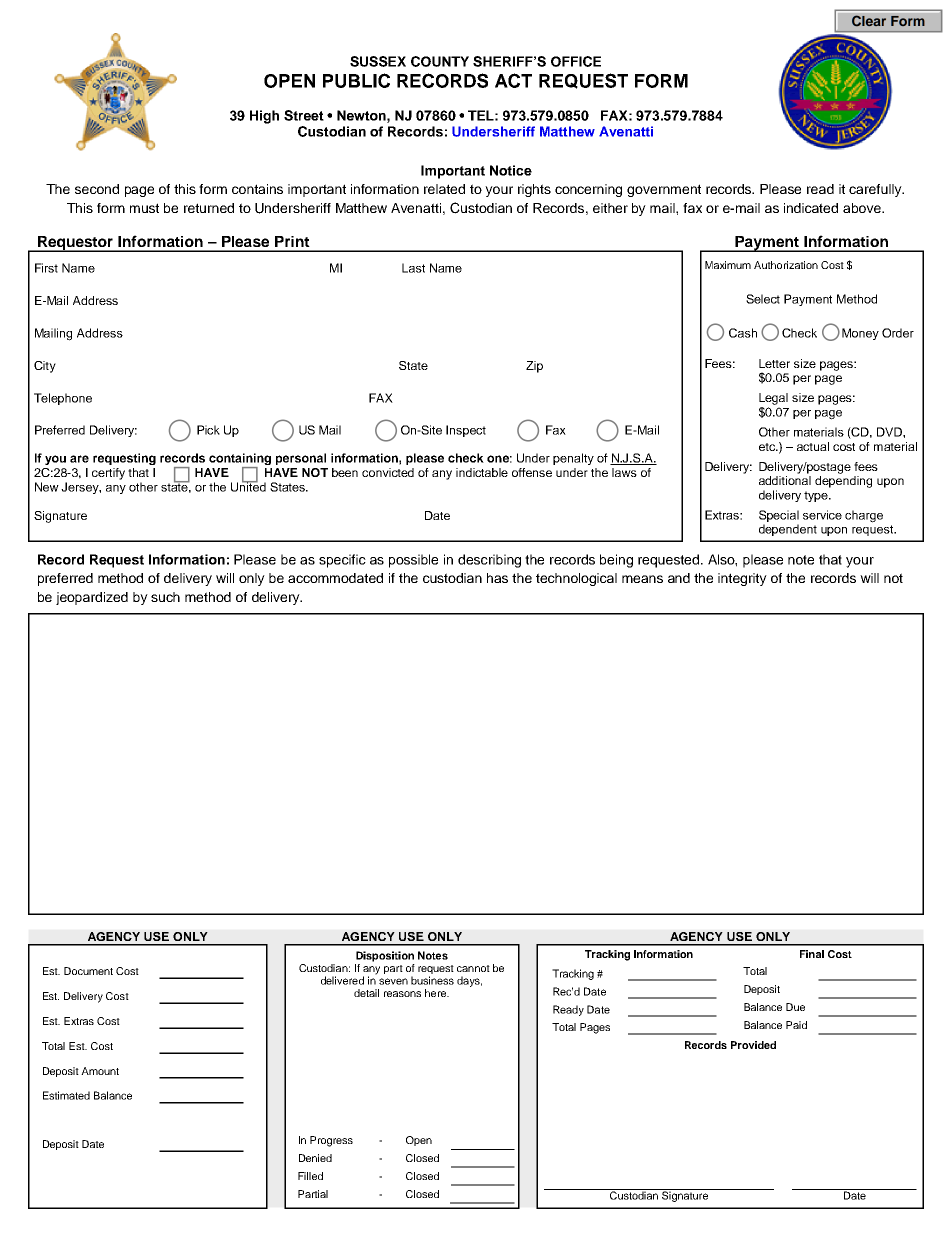  I want to click on carefully, so click(876, 190).
